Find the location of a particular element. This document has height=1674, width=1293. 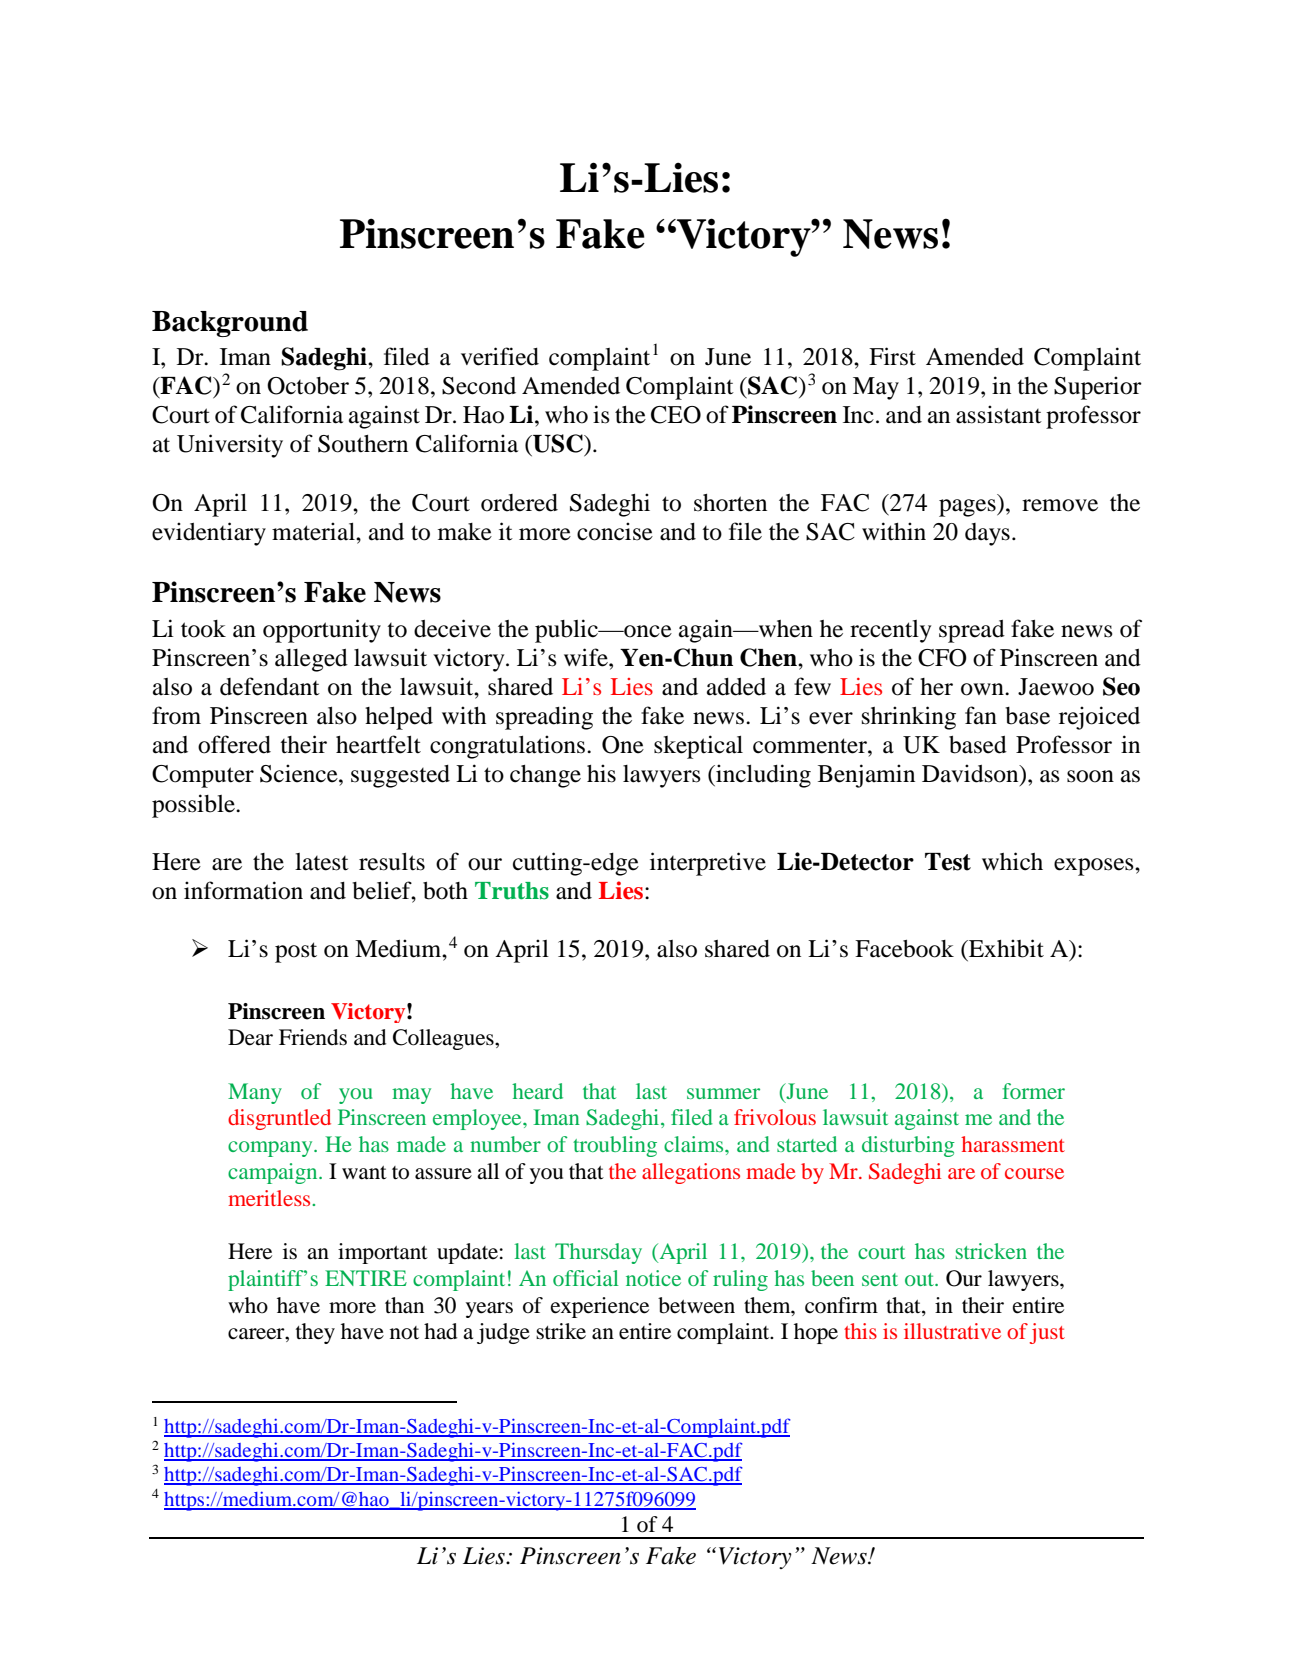

they is located at coordinates (315, 1333).
